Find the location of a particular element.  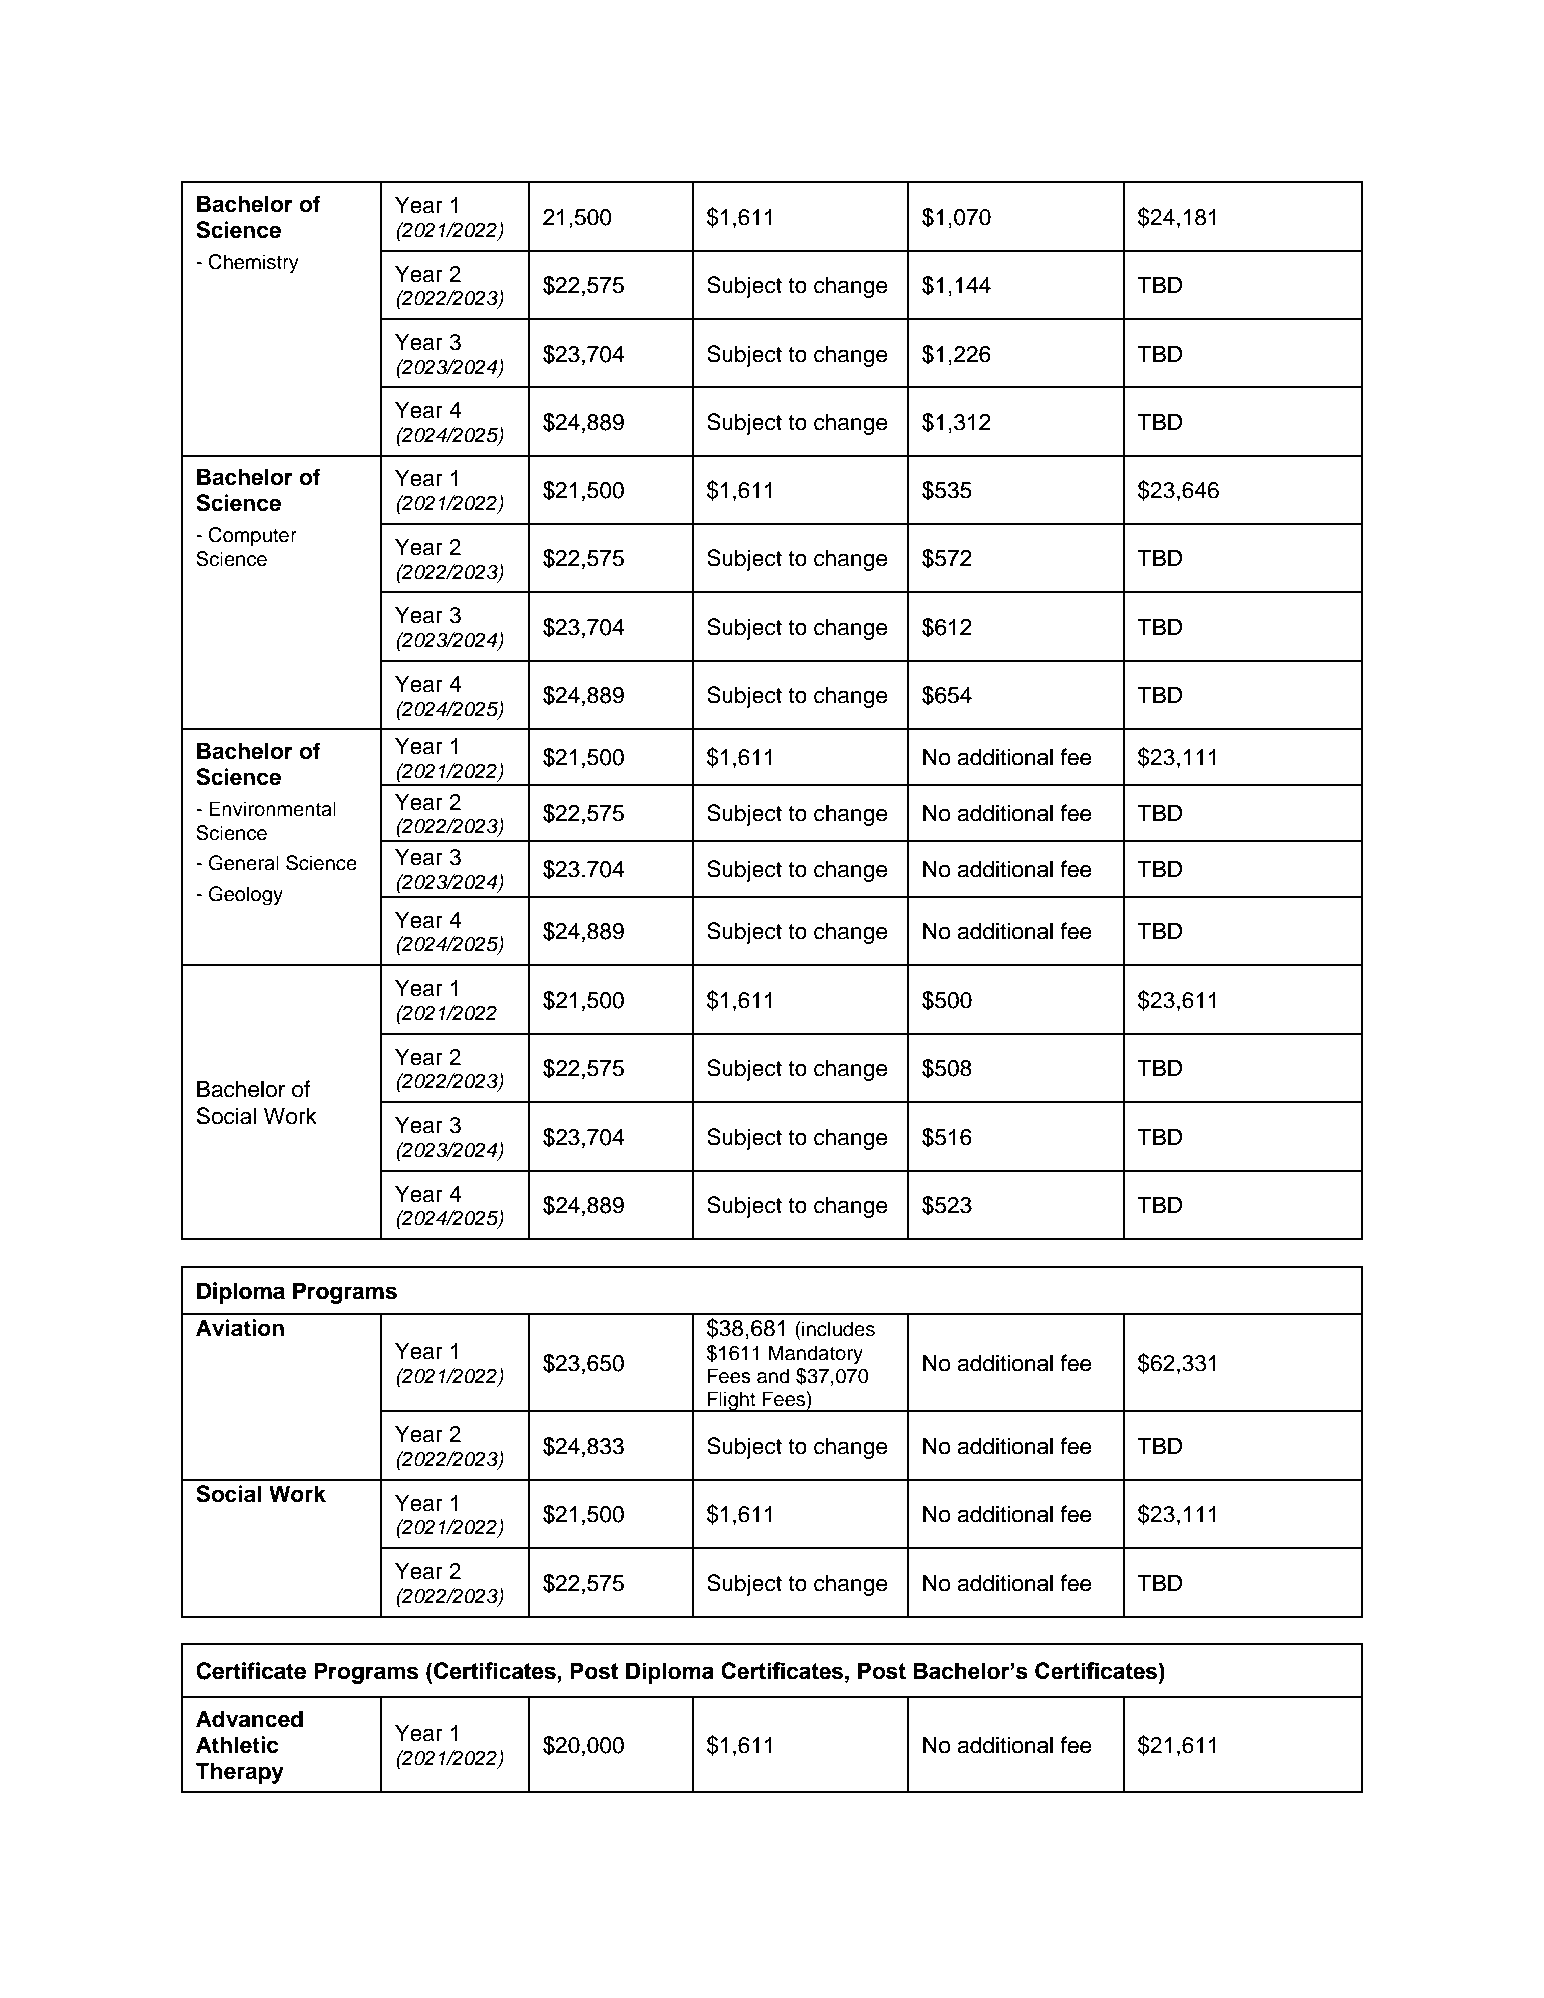

includes is located at coordinates (838, 1329).
